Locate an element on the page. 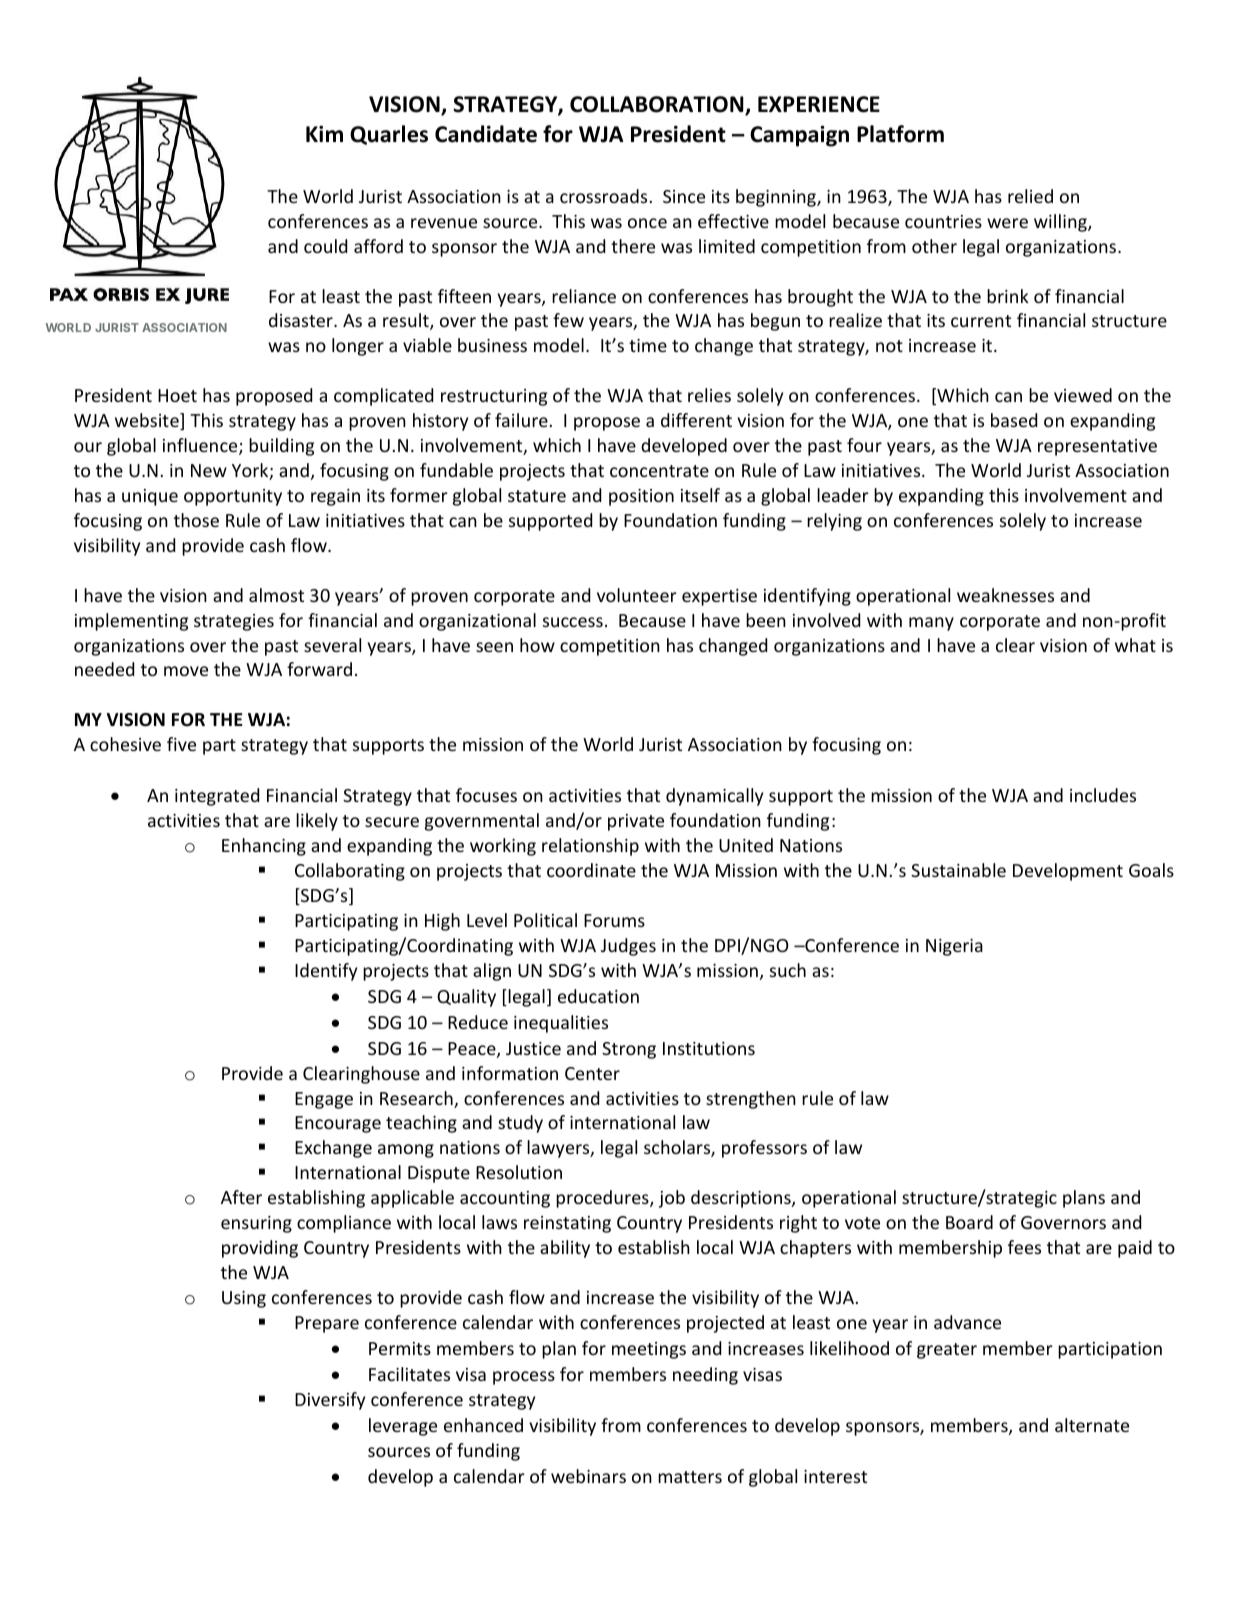 This image has width=1250, height=1617. based is located at coordinates (1014, 420).
